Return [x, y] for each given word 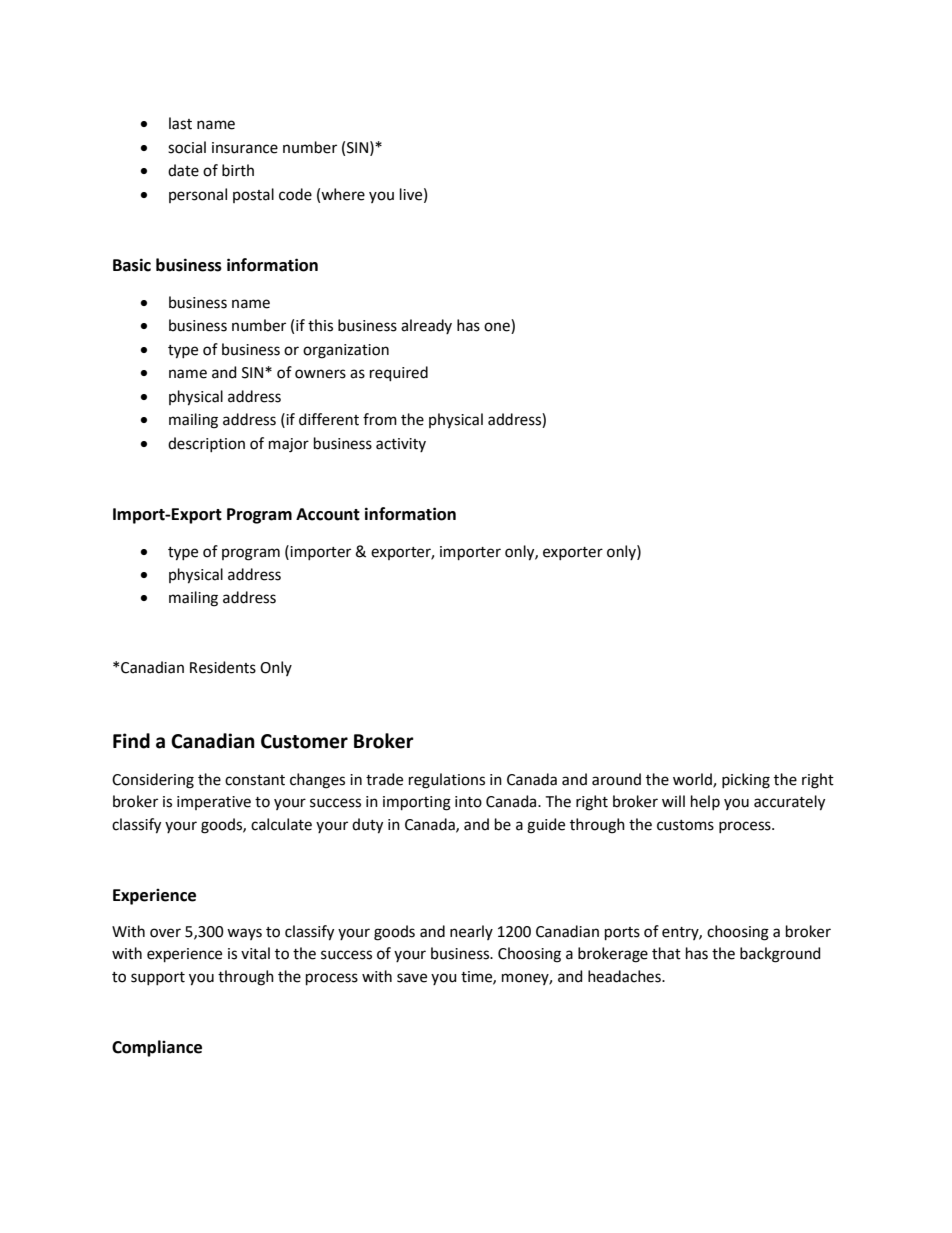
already [426, 326]
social [187, 147]
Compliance [157, 1048]
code [295, 194]
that [666, 953]
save [412, 978]
